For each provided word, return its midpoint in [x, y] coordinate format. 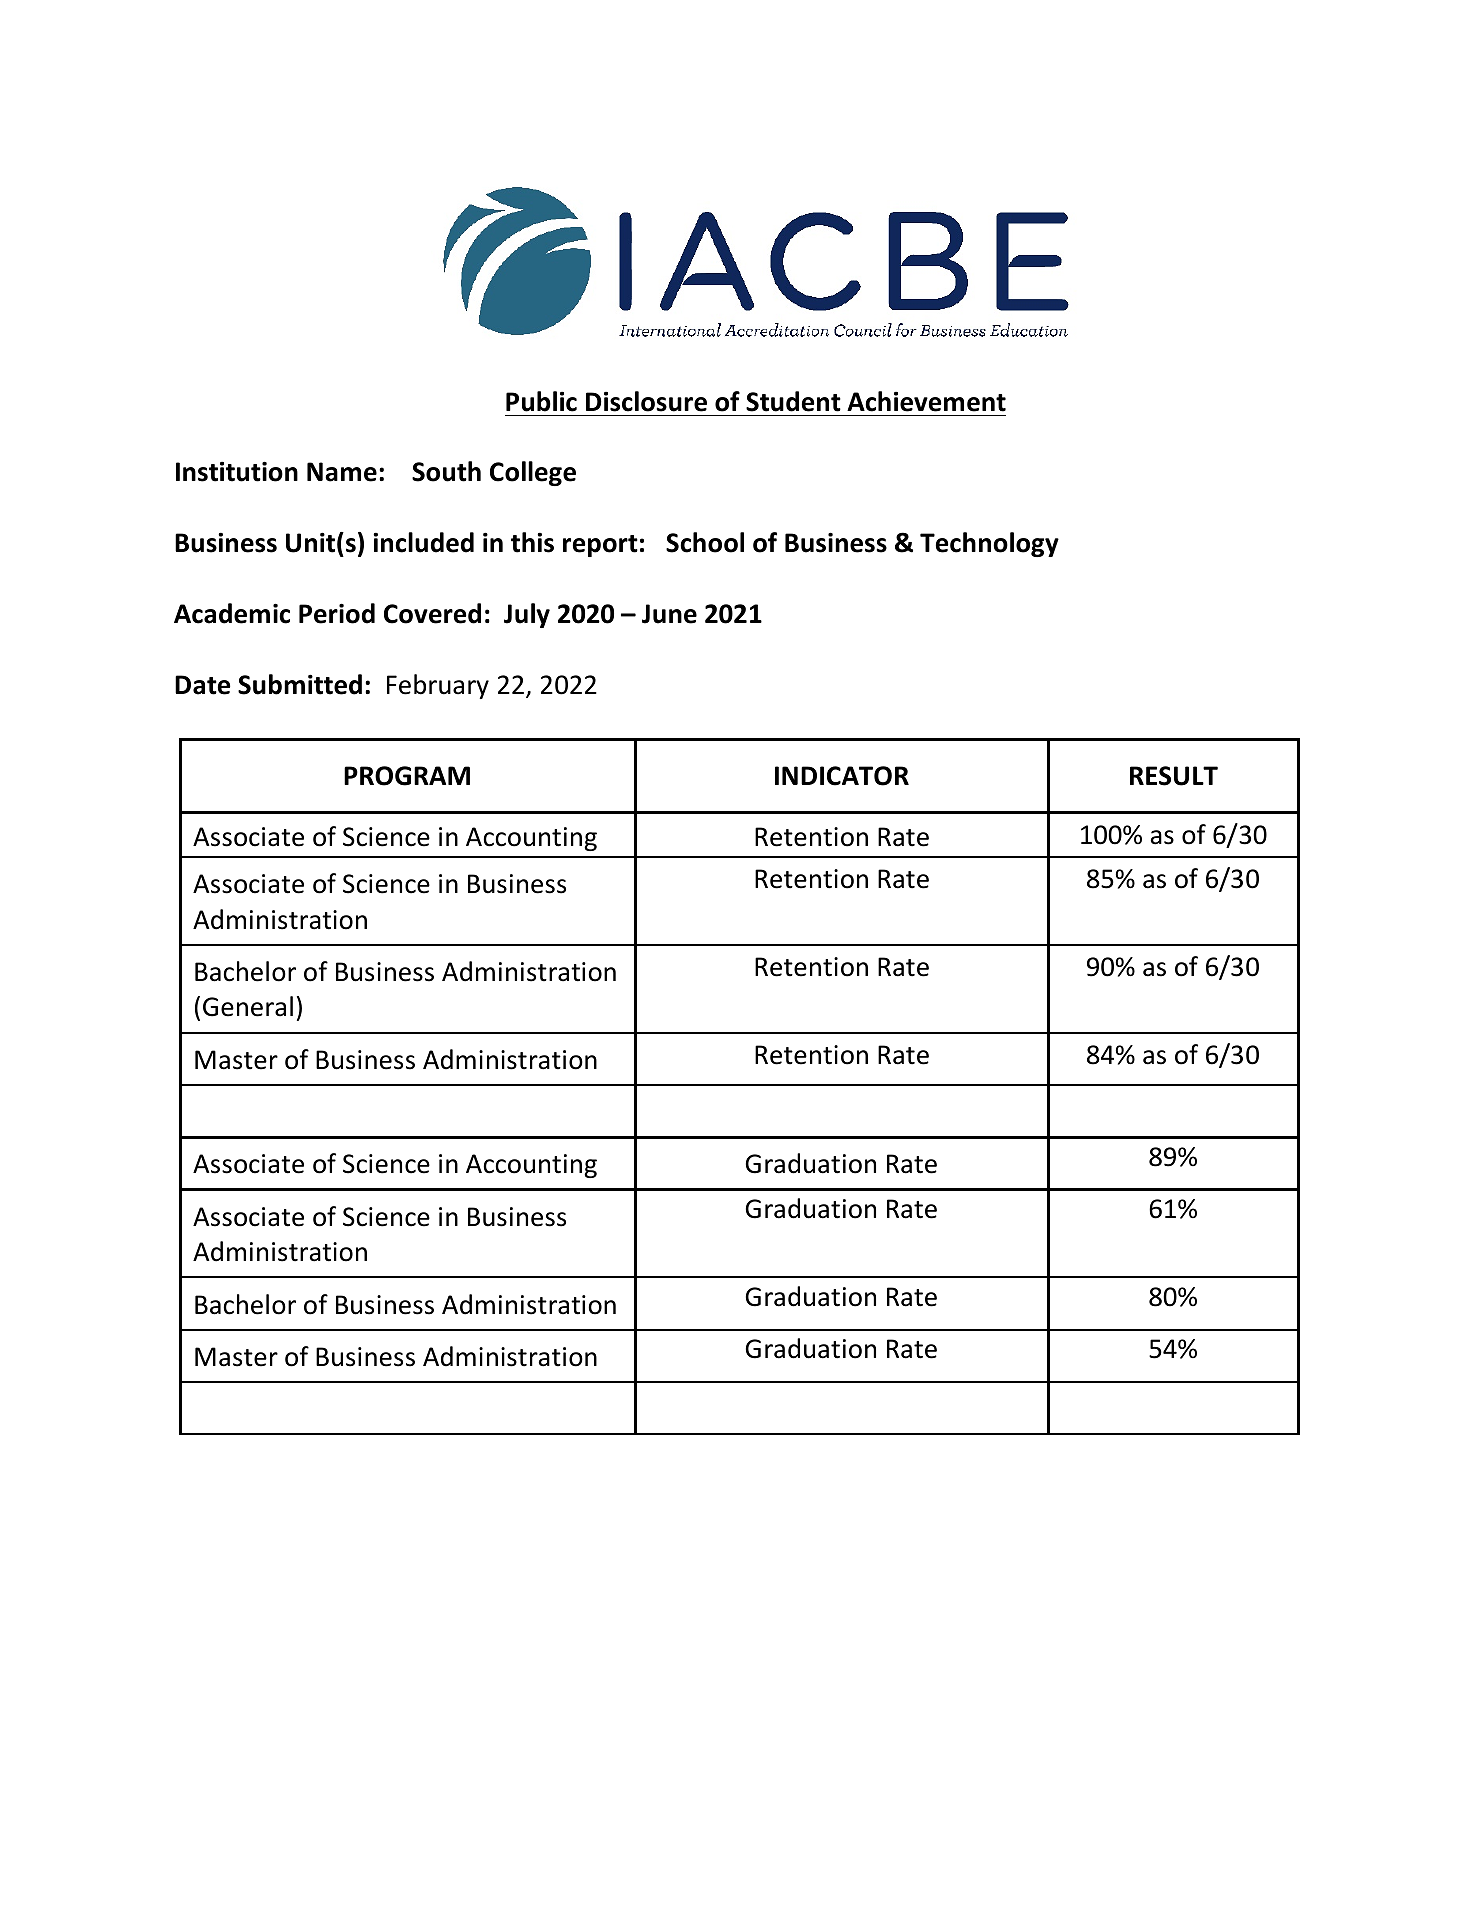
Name [342, 472]
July [527, 615]
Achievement [926, 401]
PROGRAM [407, 776]
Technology [989, 544]
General [248, 1006]
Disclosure [646, 401]
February [438, 686]
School [705, 542]
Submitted [300, 684]
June [669, 614]
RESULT [1174, 776]
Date [203, 685]
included [423, 542]
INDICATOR [842, 776]
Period [337, 613]
